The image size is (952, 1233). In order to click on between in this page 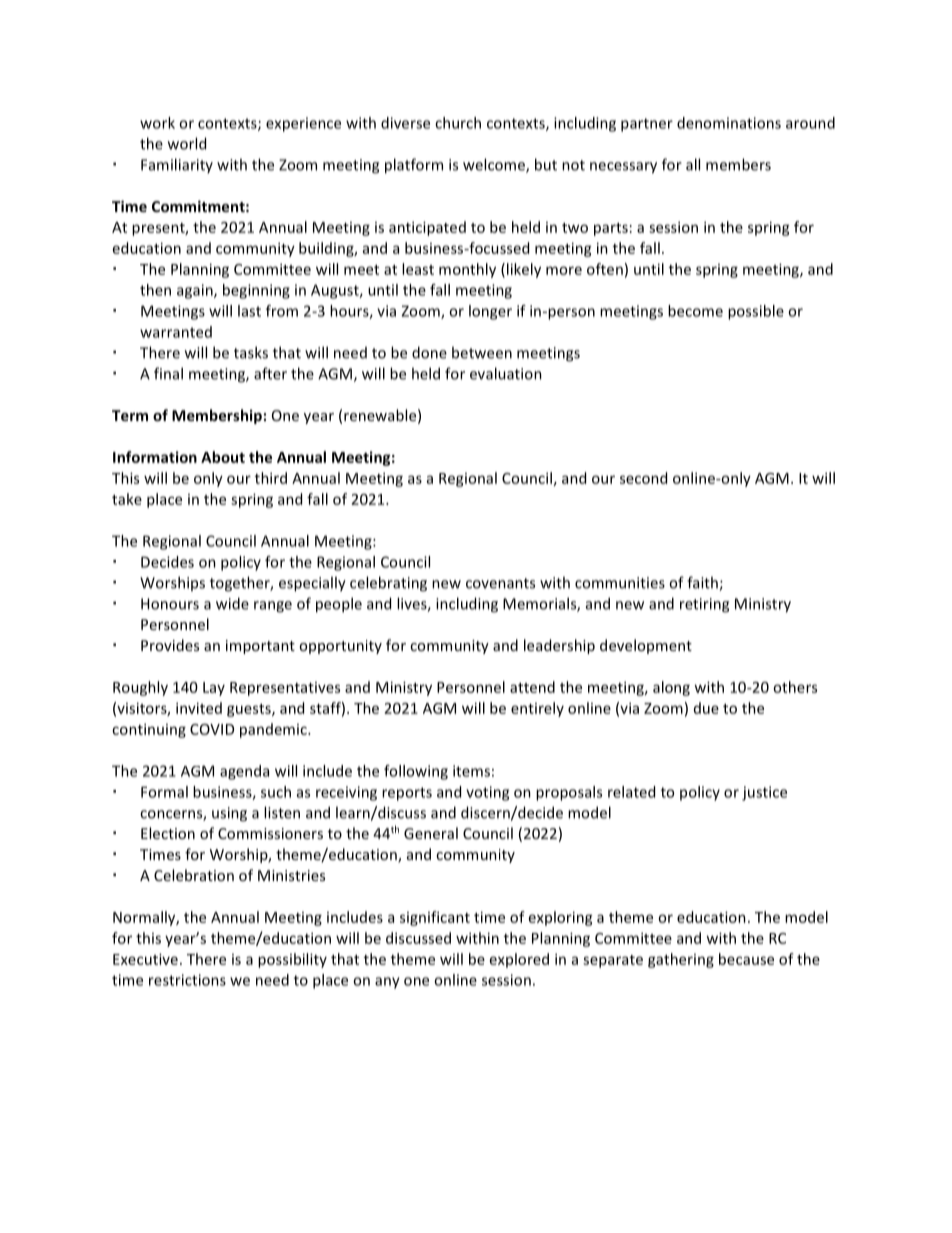, I will do `click(482, 352)`.
